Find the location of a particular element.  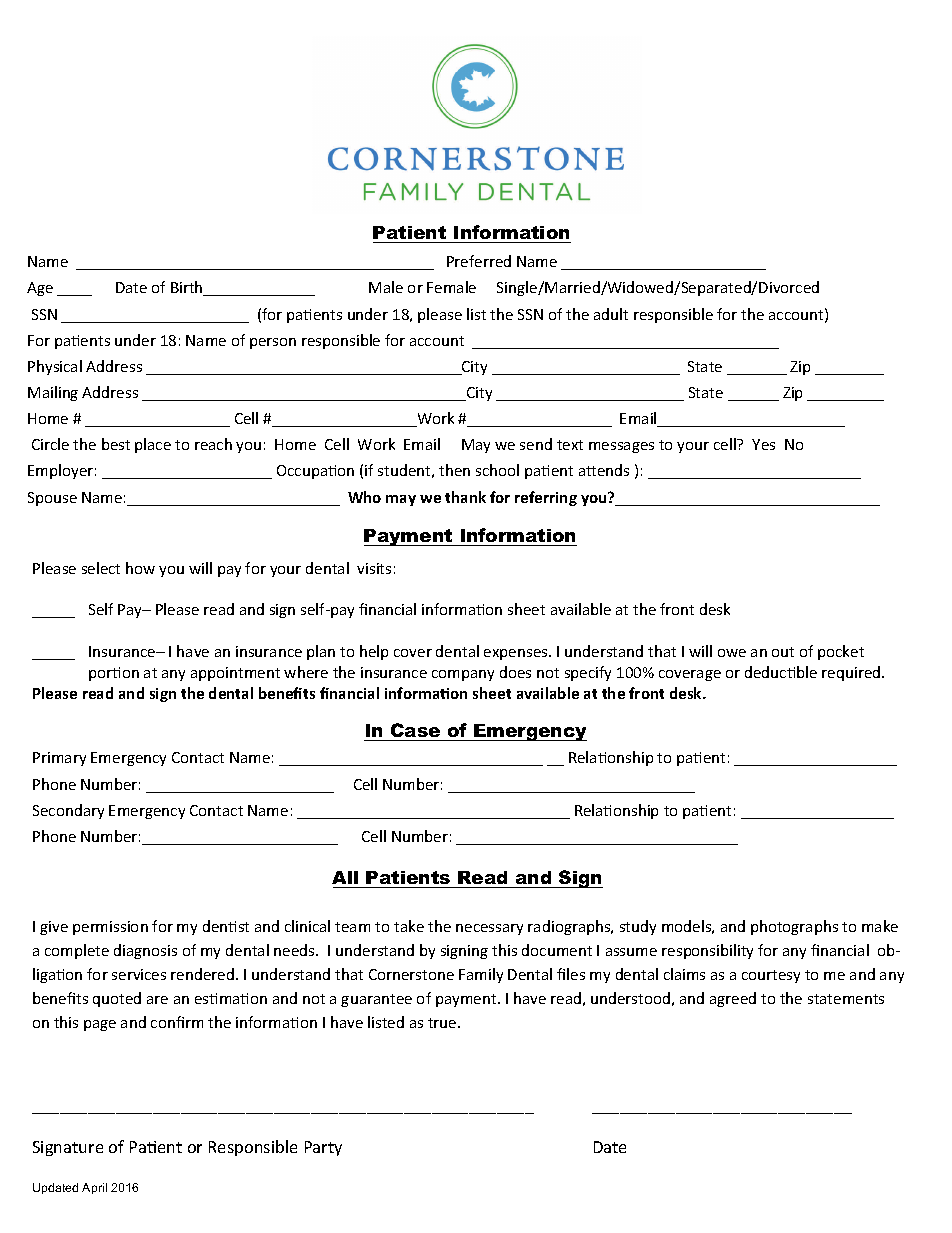

out is located at coordinates (783, 652).
